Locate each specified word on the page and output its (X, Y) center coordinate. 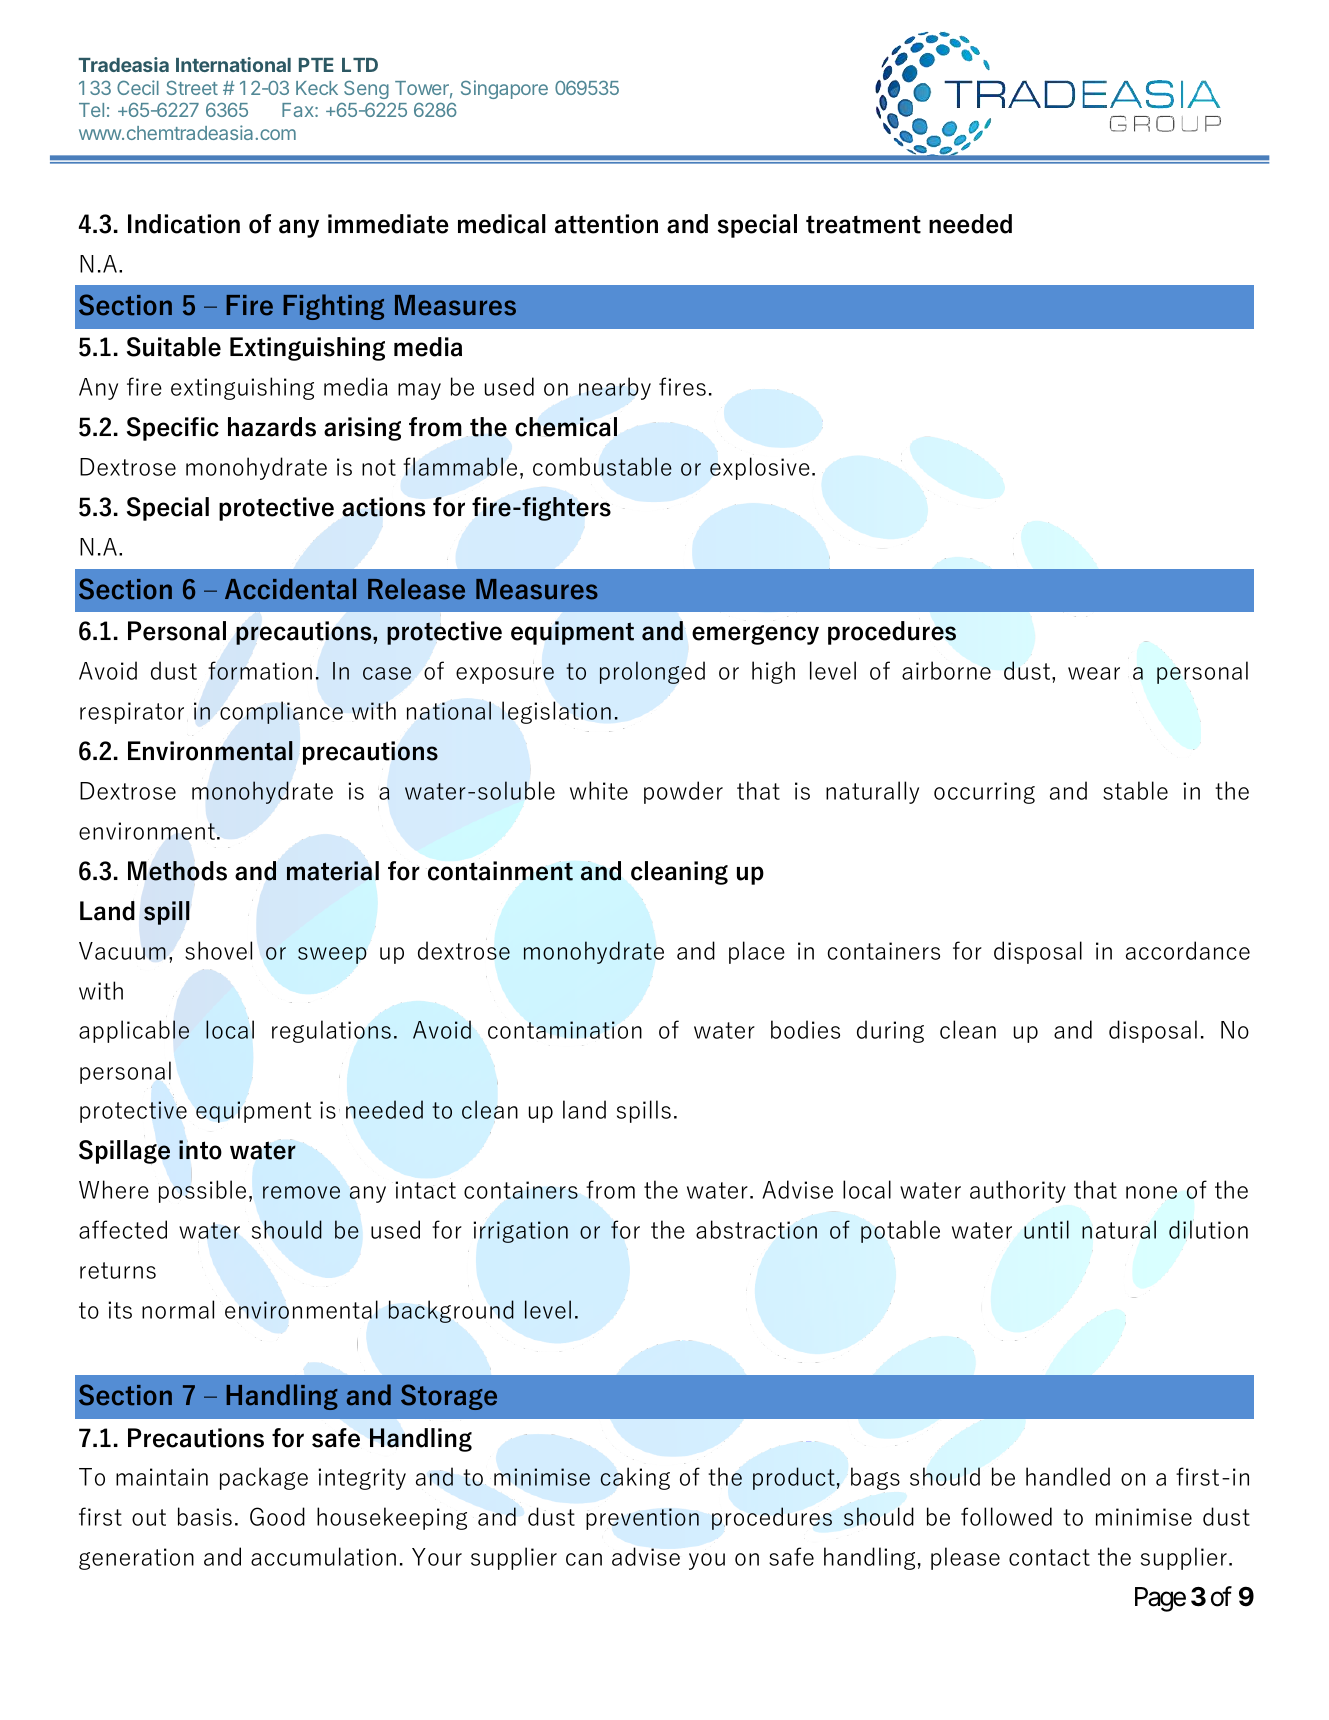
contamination (565, 1030)
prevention (642, 1519)
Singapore (504, 89)
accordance (1188, 950)
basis (205, 1516)
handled (1068, 1476)
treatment (863, 224)
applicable (134, 1031)
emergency (755, 635)
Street (192, 87)
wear (1094, 673)
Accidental (290, 589)
